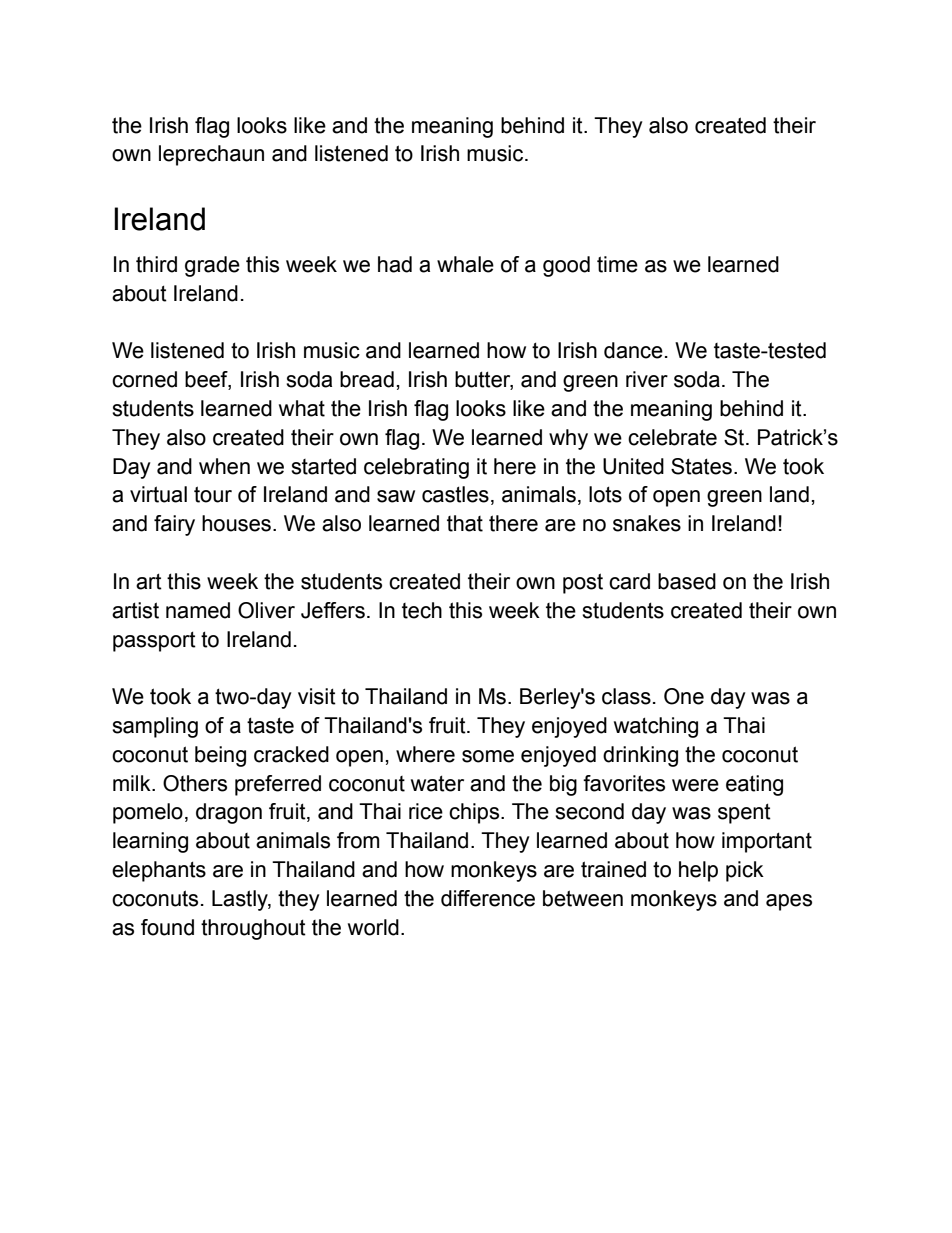 The width and height of the page is (952, 1233). Describe the element at coordinates (687, 581) in the page. I see `based` at that location.
